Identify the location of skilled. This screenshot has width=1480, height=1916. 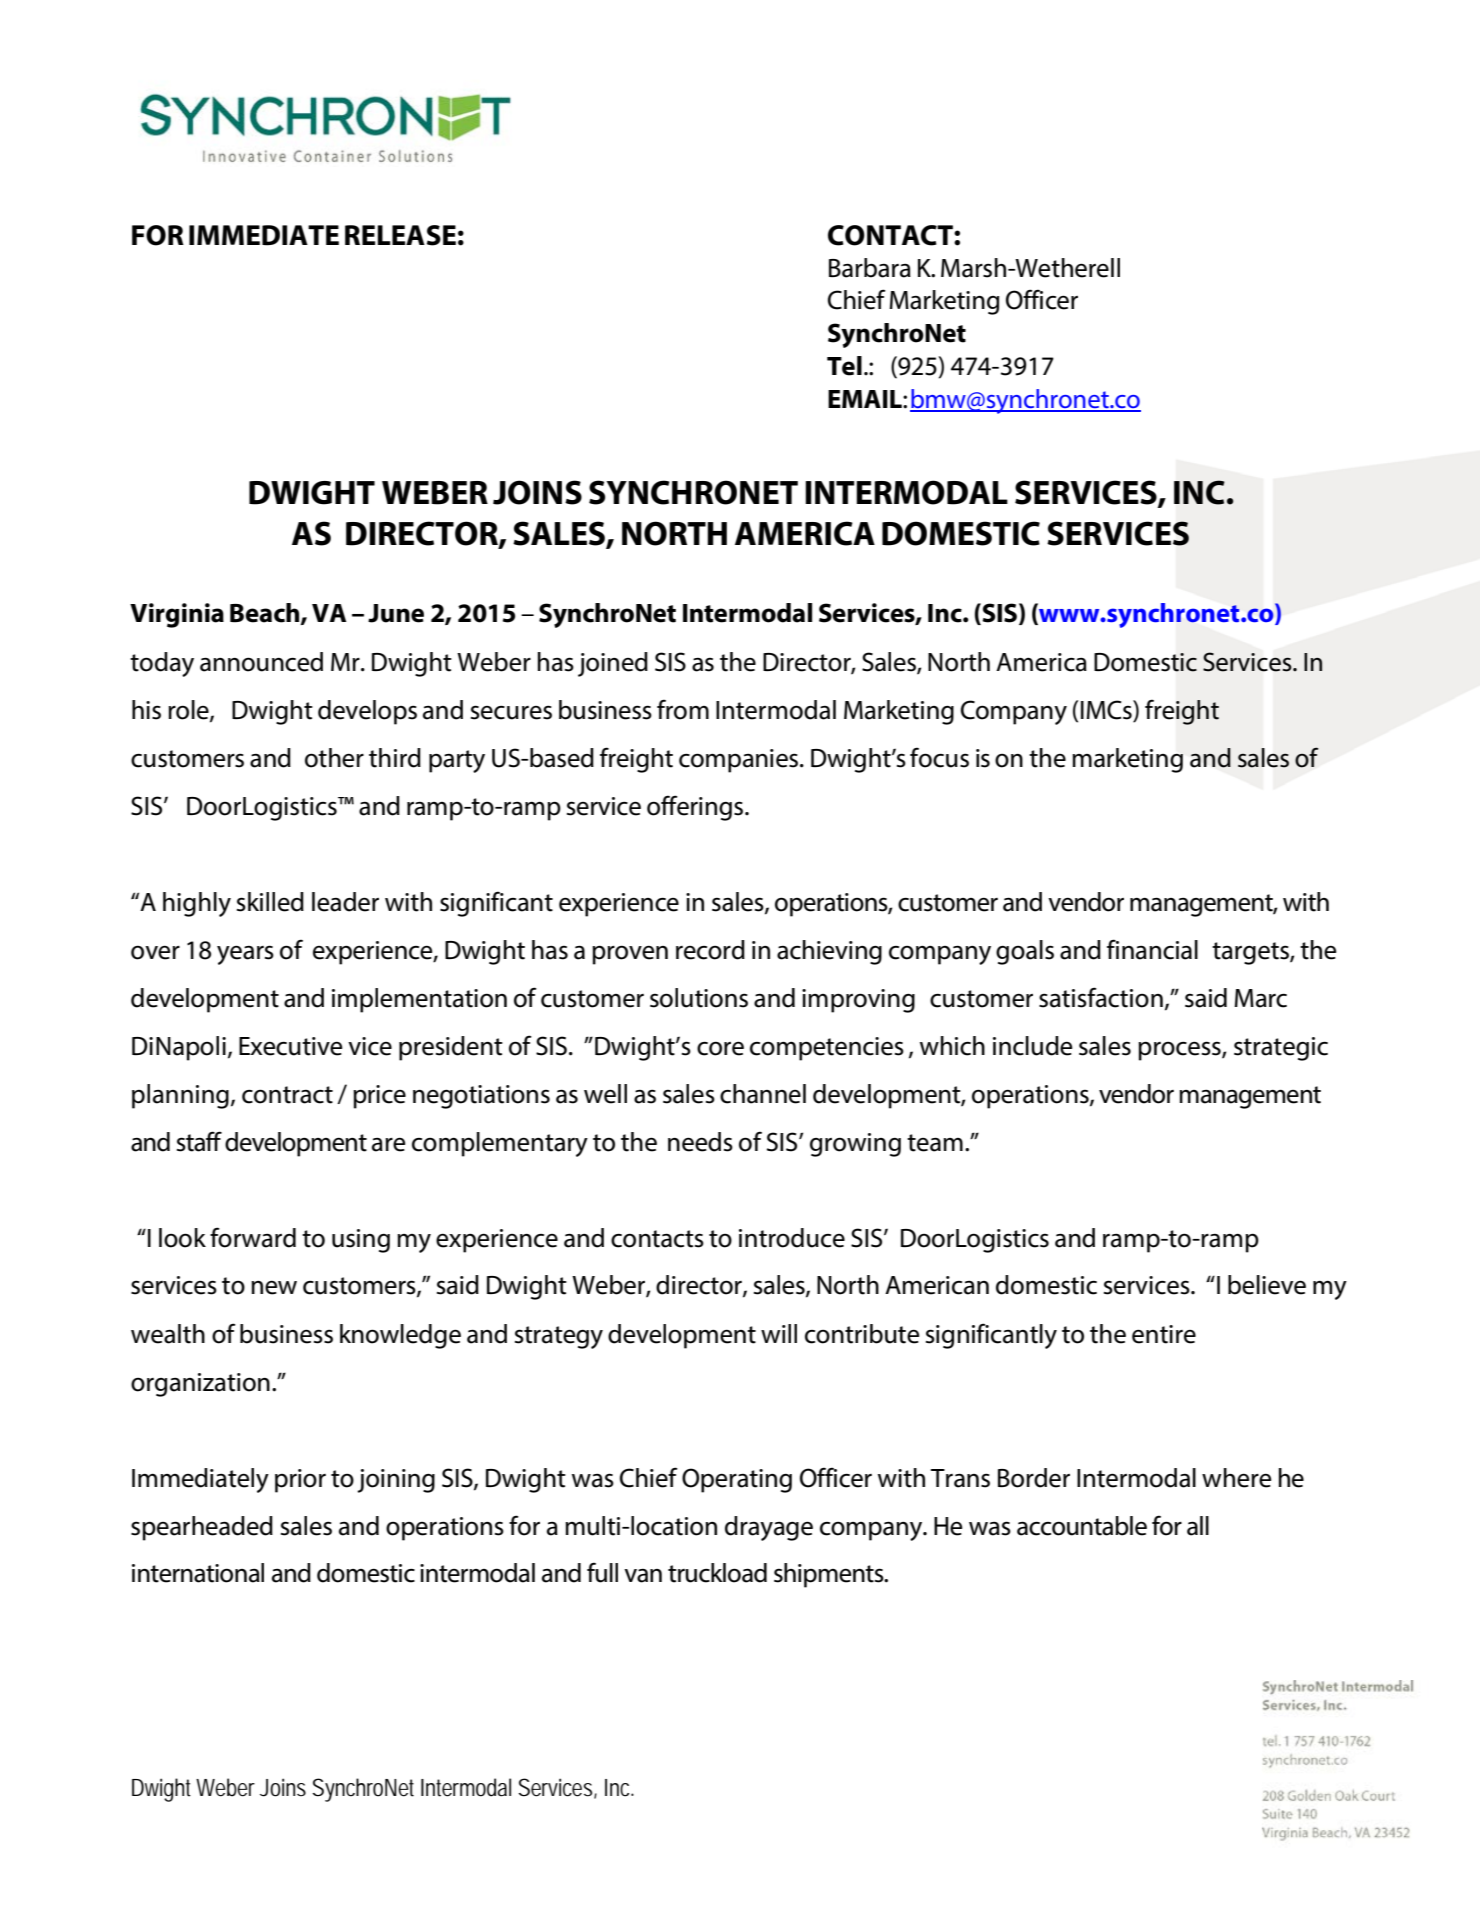
(270, 902).
